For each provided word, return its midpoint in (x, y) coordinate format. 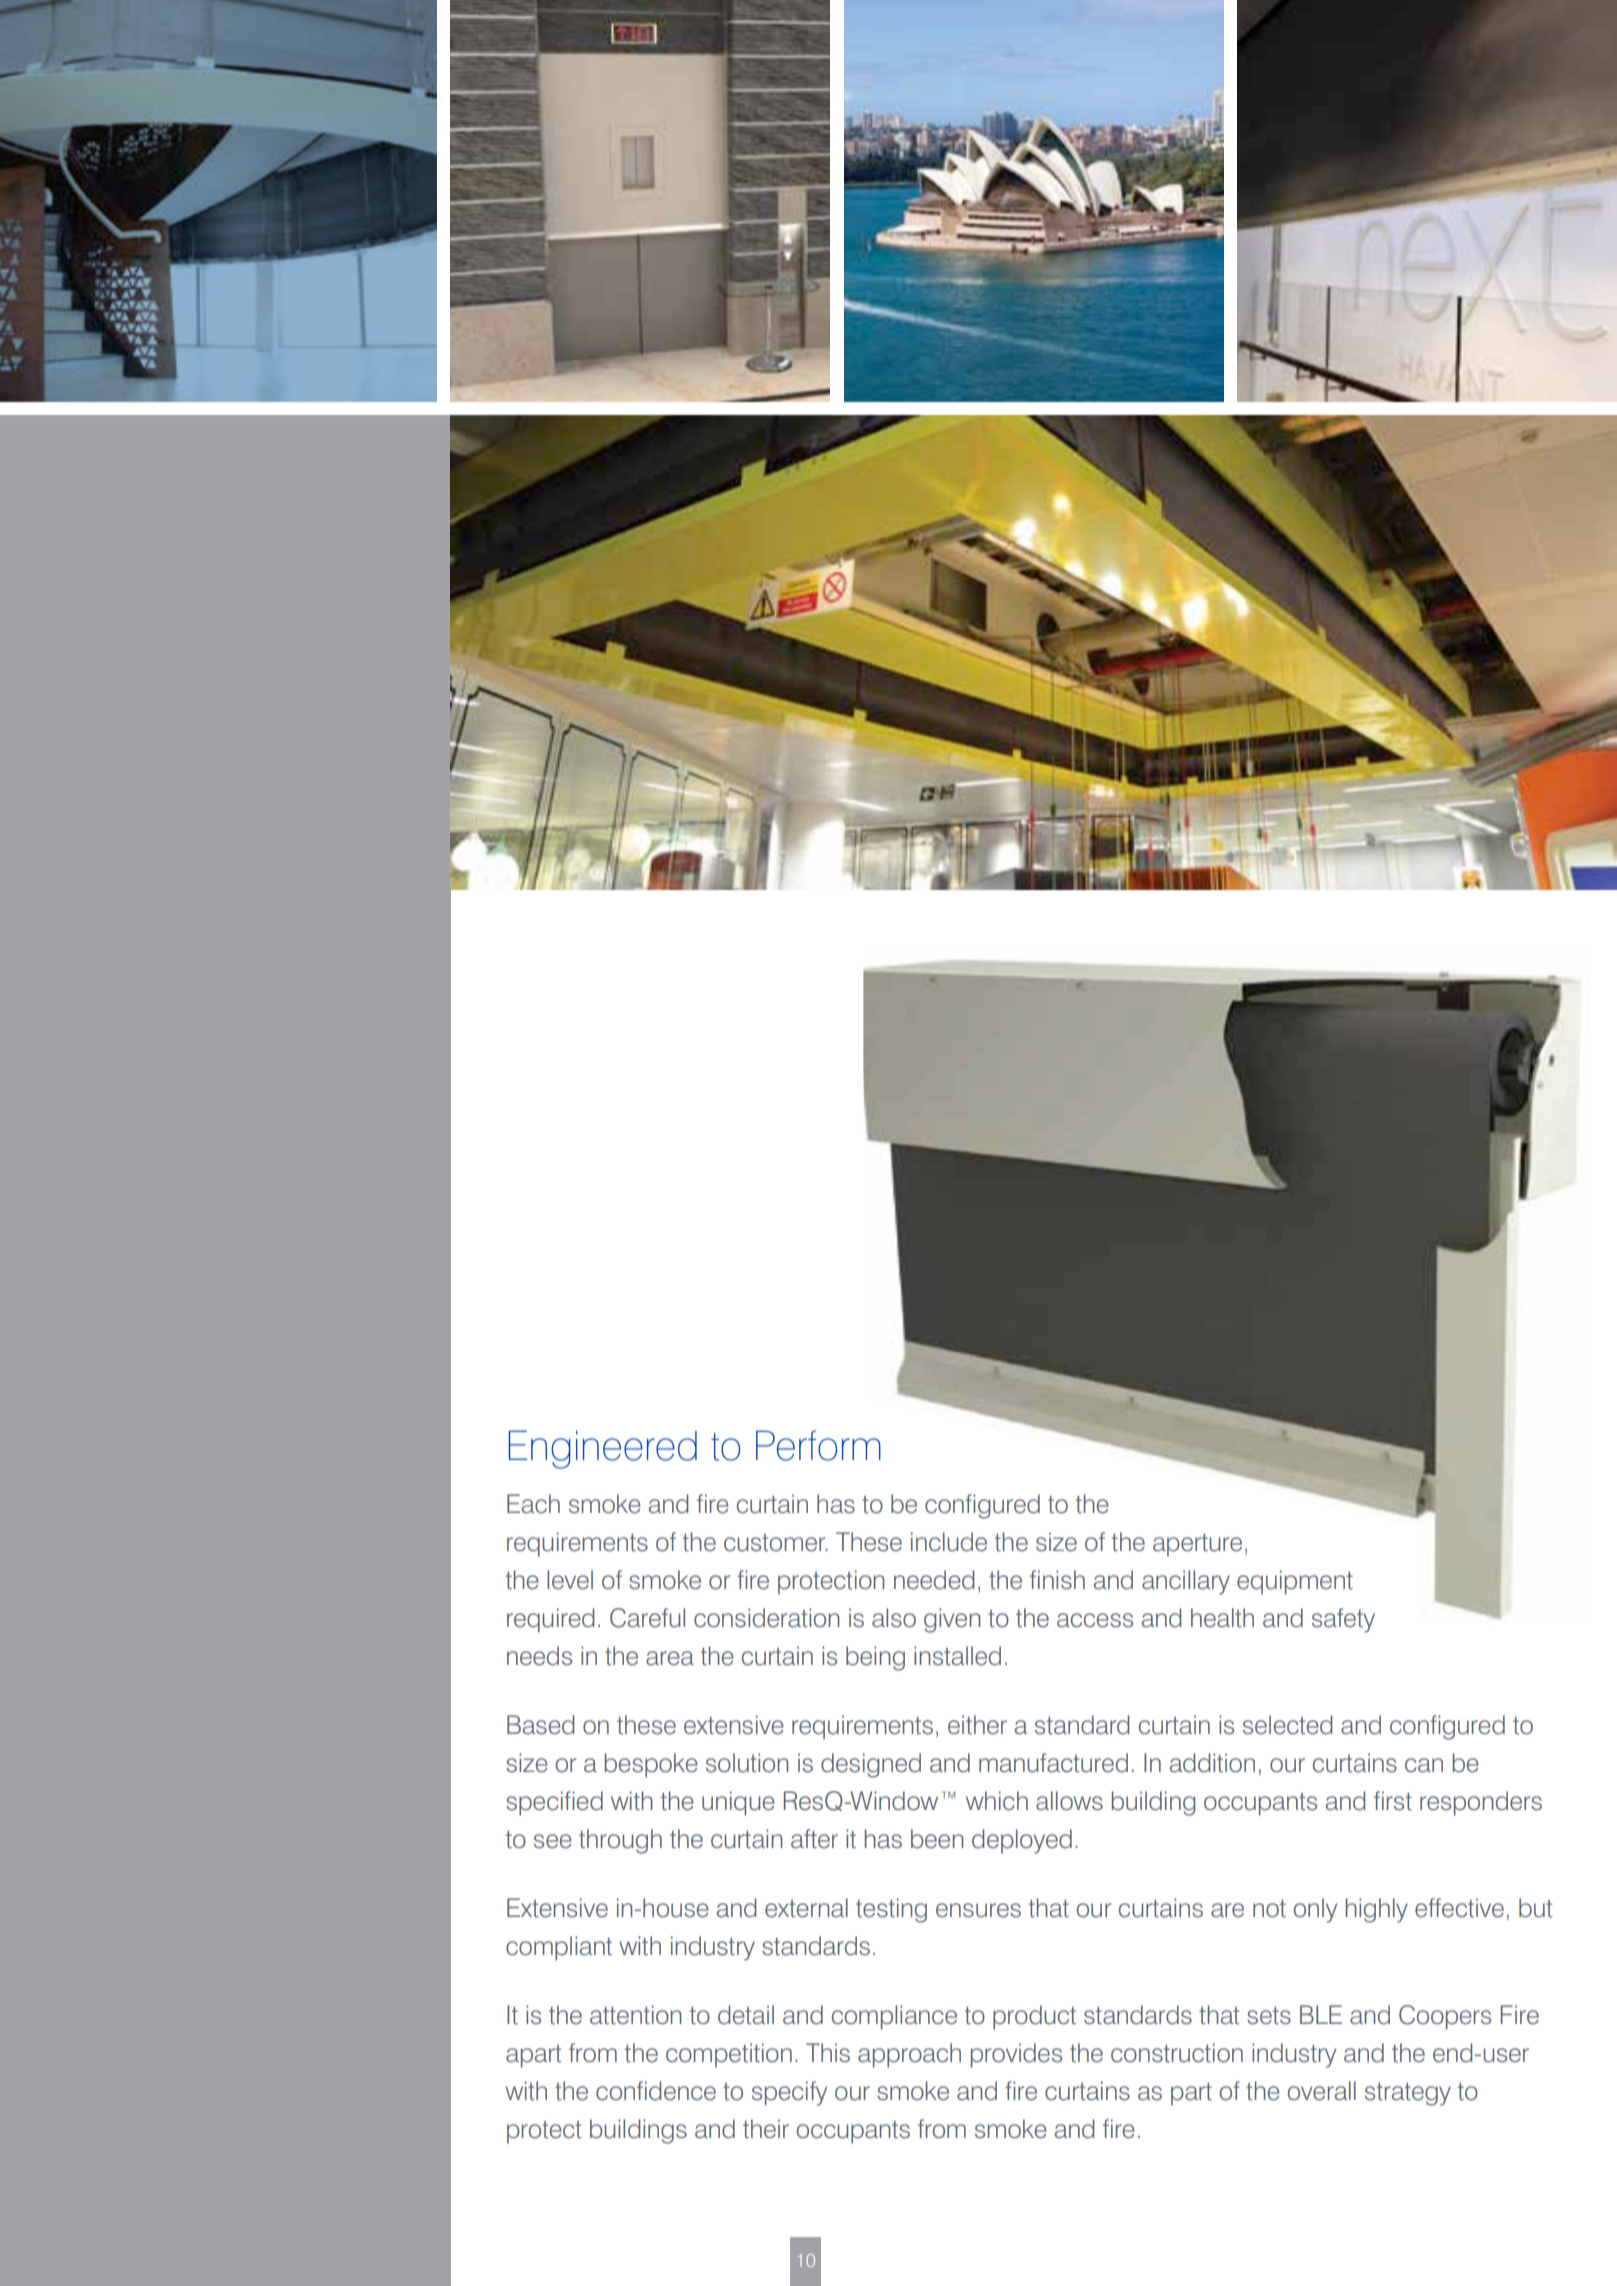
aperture (1197, 1545)
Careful (647, 1618)
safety (1343, 1620)
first (1393, 1801)
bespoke (651, 1765)
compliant (559, 1948)
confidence (656, 2091)
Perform (818, 1445)
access (1095, 1620)
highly (1376, 1910)
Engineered (603, 1449)
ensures (978, 1910)
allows (1069, 1801)
